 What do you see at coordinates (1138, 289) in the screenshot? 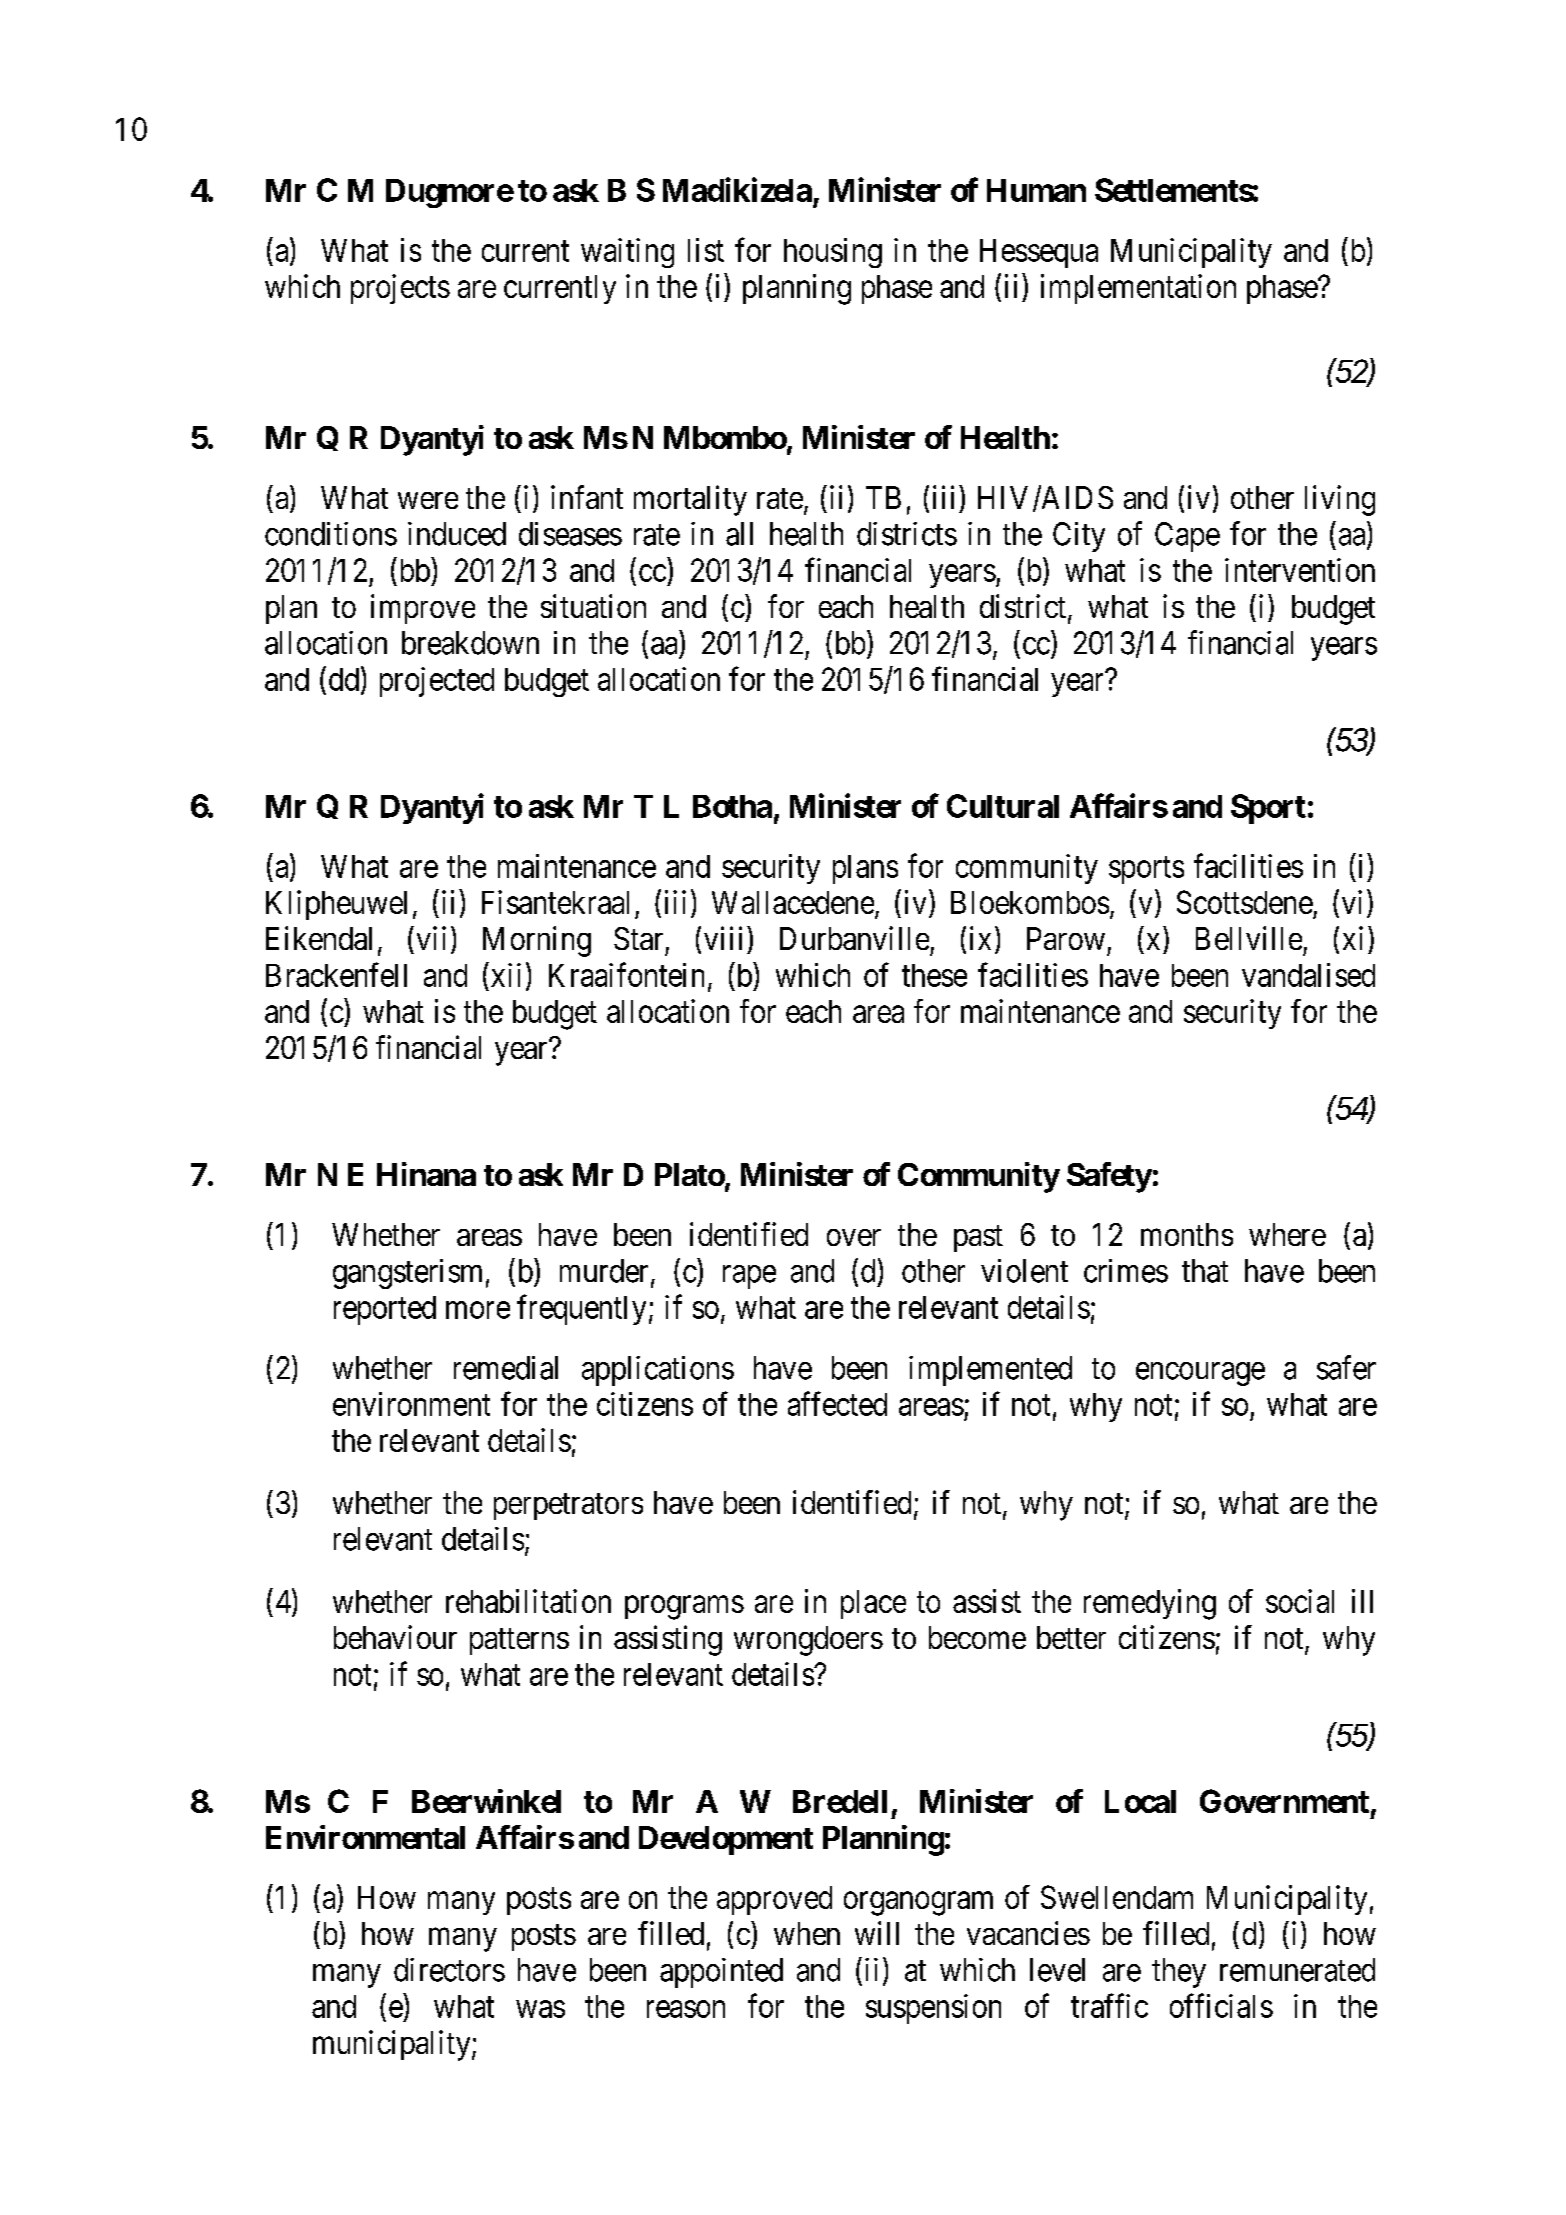
I see `implementation` at bounding box center [1138, 289].
